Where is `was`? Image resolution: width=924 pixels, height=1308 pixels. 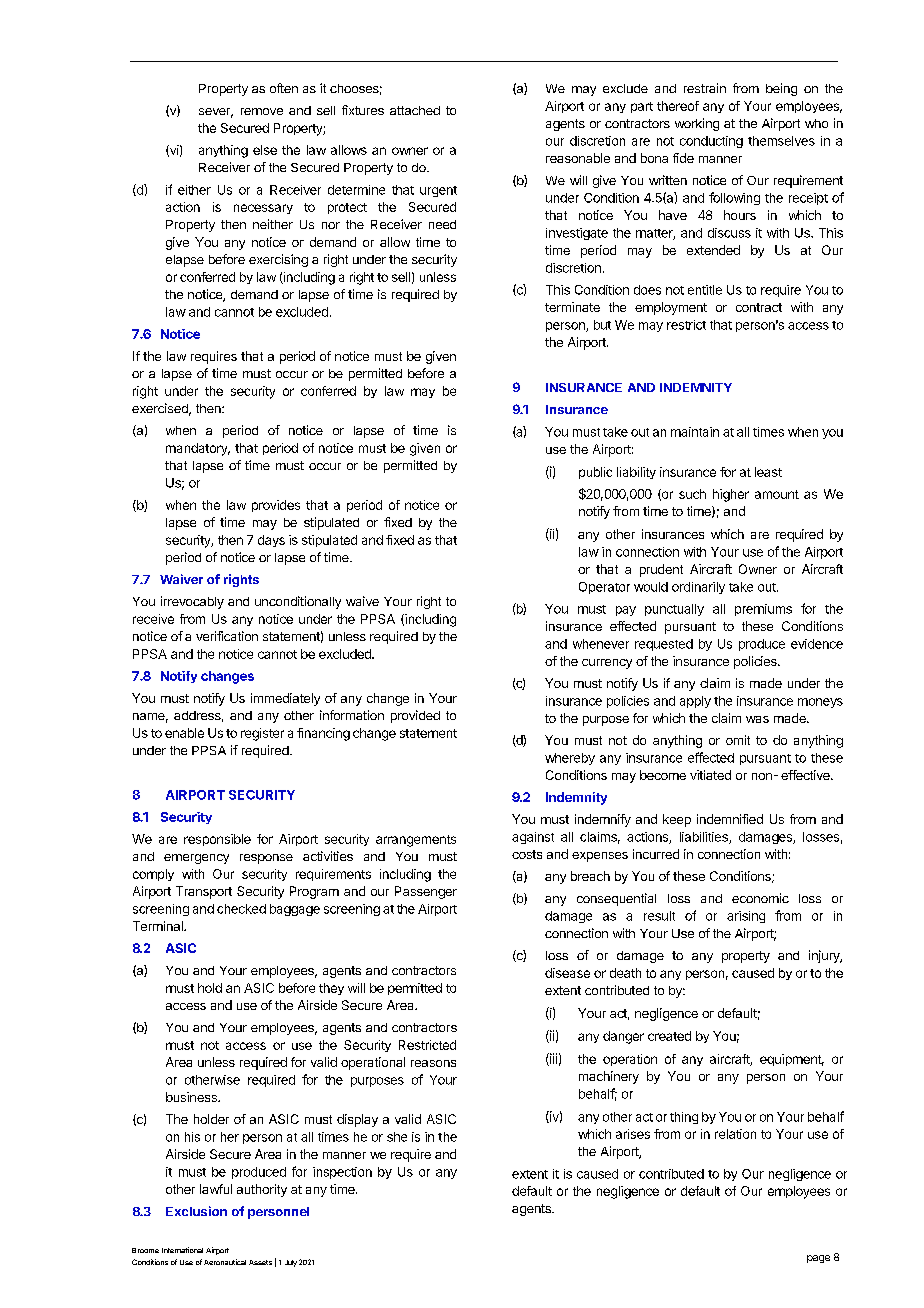 was is located at coordinates (757, 719).
